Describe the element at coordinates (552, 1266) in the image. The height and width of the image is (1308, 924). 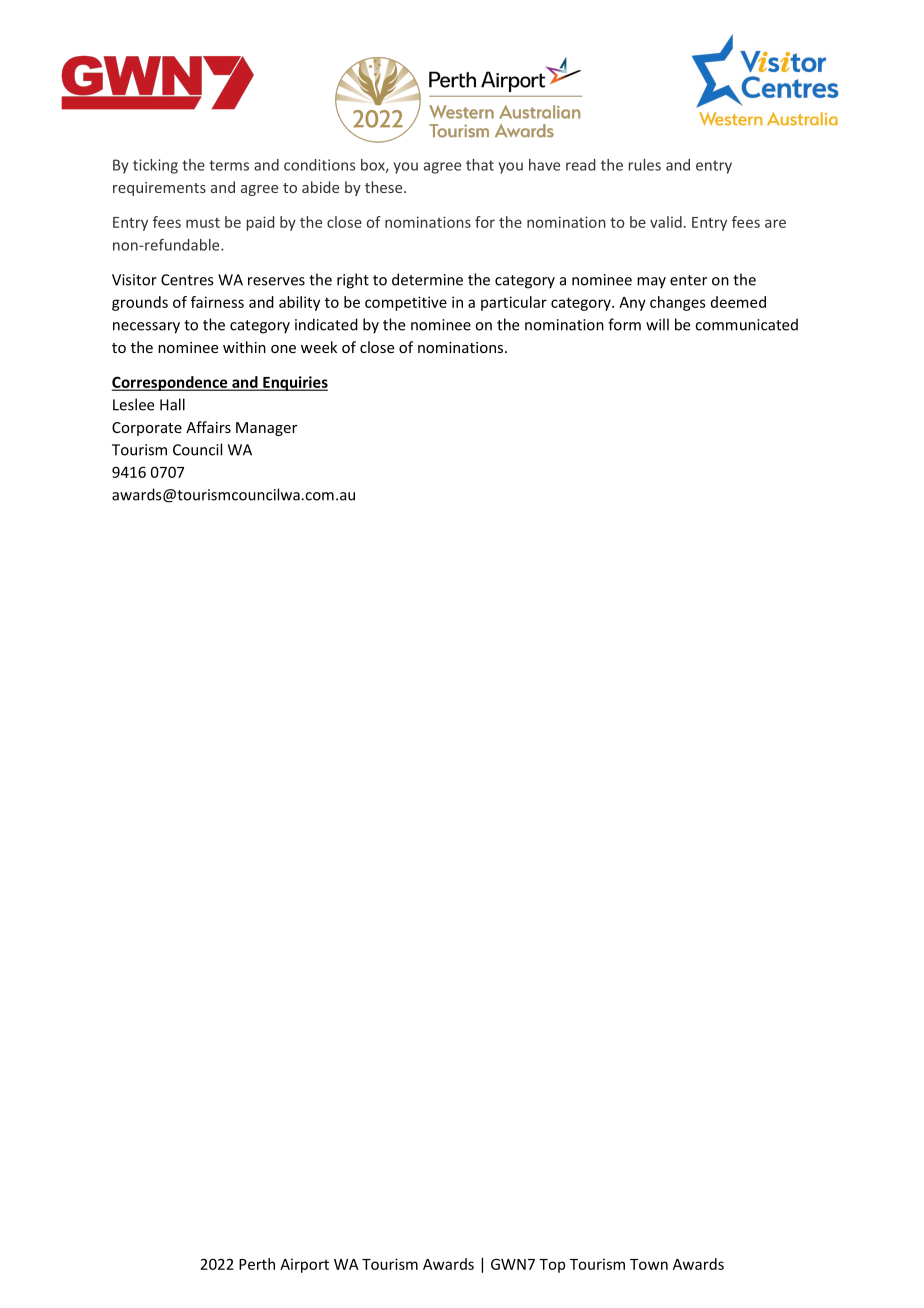
I see `Top` at that location.
